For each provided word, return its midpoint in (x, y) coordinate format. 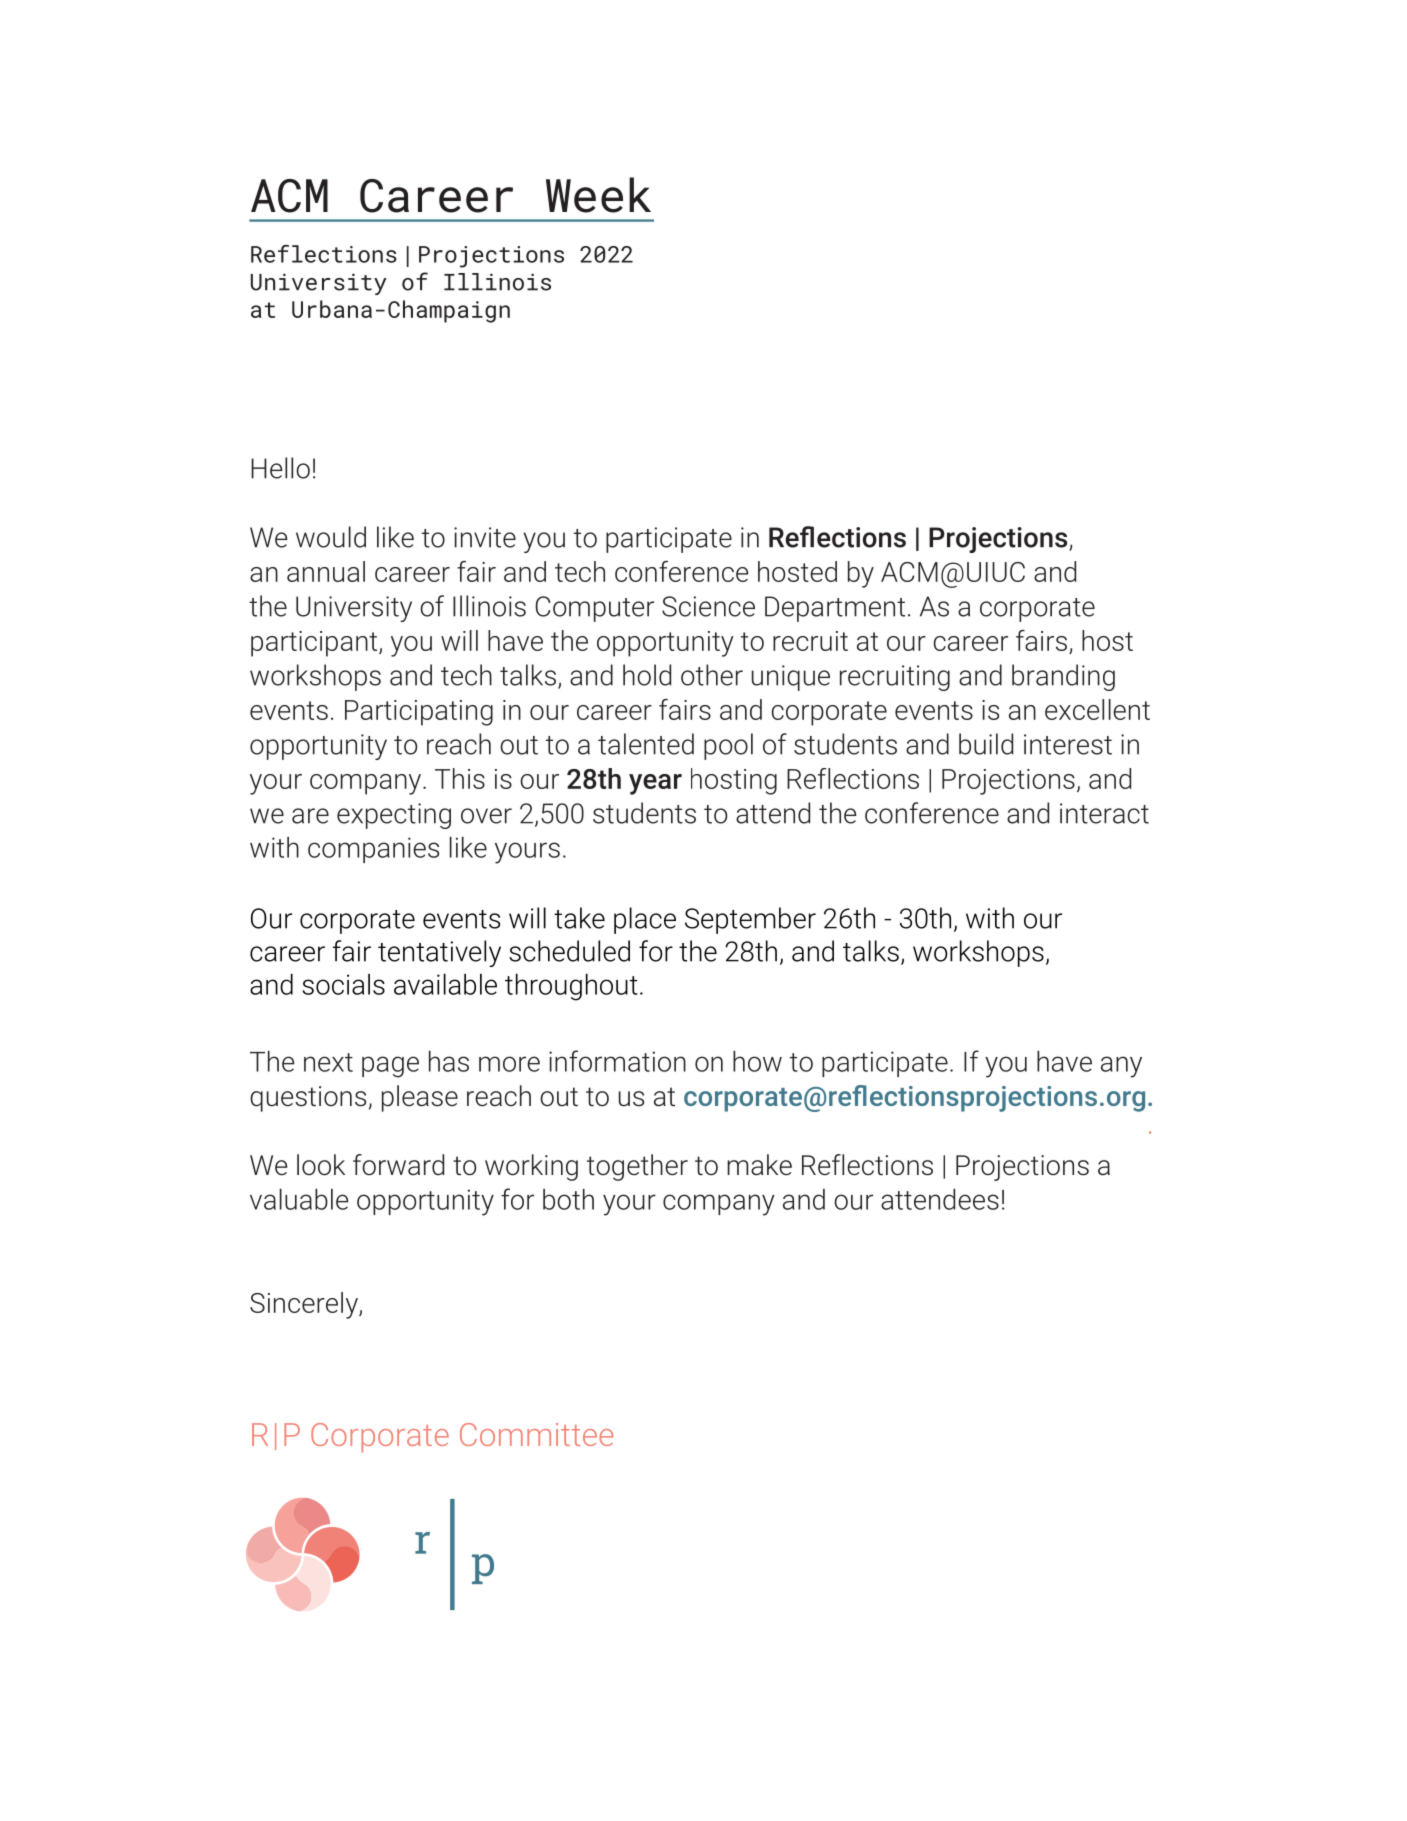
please (420, 1098)
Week (598, 195)
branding (1063, 677)
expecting (394, 816)
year (655, 784)
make (759, 1165)
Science (708, 606)
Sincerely (305, 1305)
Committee (536, 1434)
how (757, 1061)
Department (835, 609)
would (331, 537)
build (986, 744)
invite (485, 537)
